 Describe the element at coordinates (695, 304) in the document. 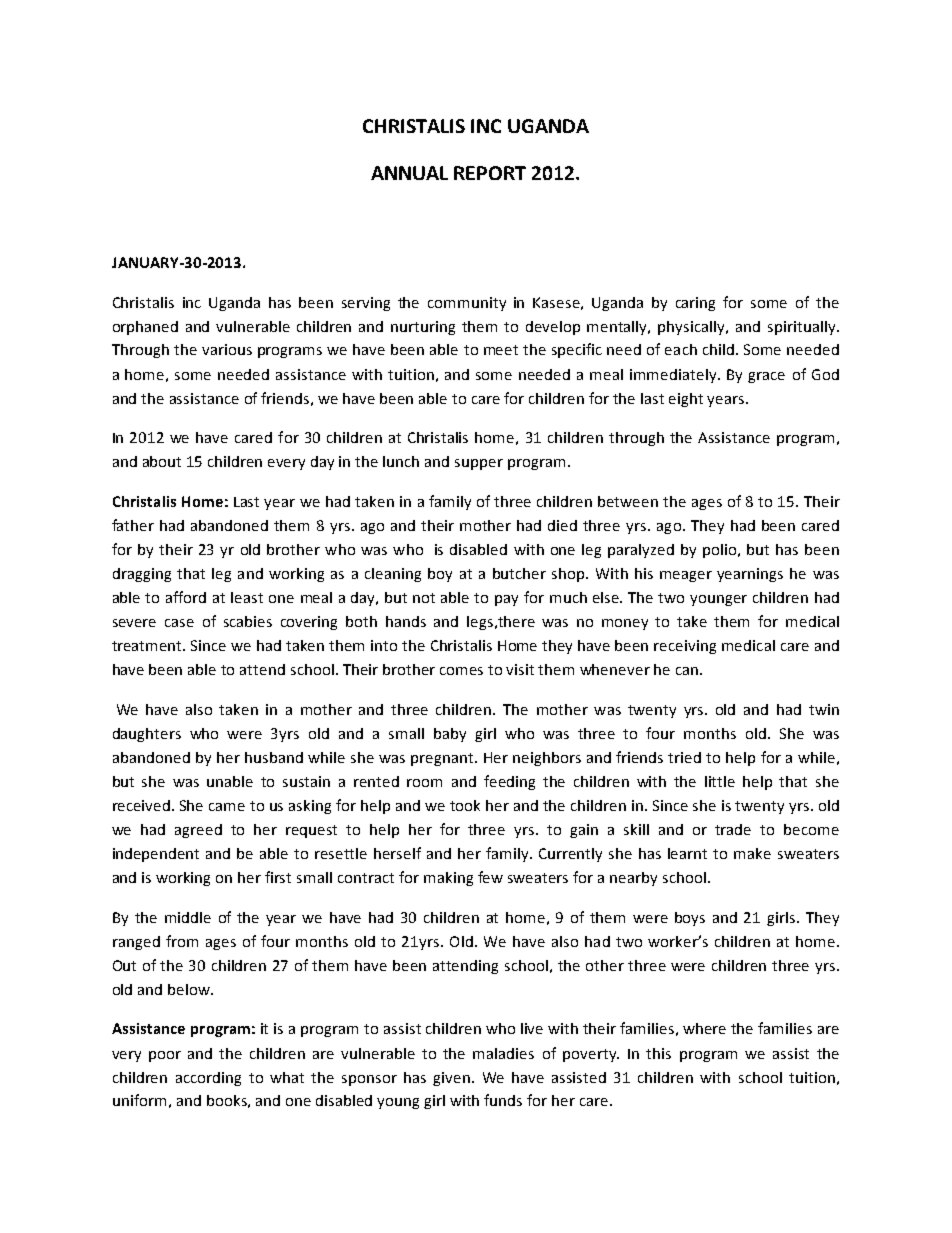

I see `caring` at that location.
